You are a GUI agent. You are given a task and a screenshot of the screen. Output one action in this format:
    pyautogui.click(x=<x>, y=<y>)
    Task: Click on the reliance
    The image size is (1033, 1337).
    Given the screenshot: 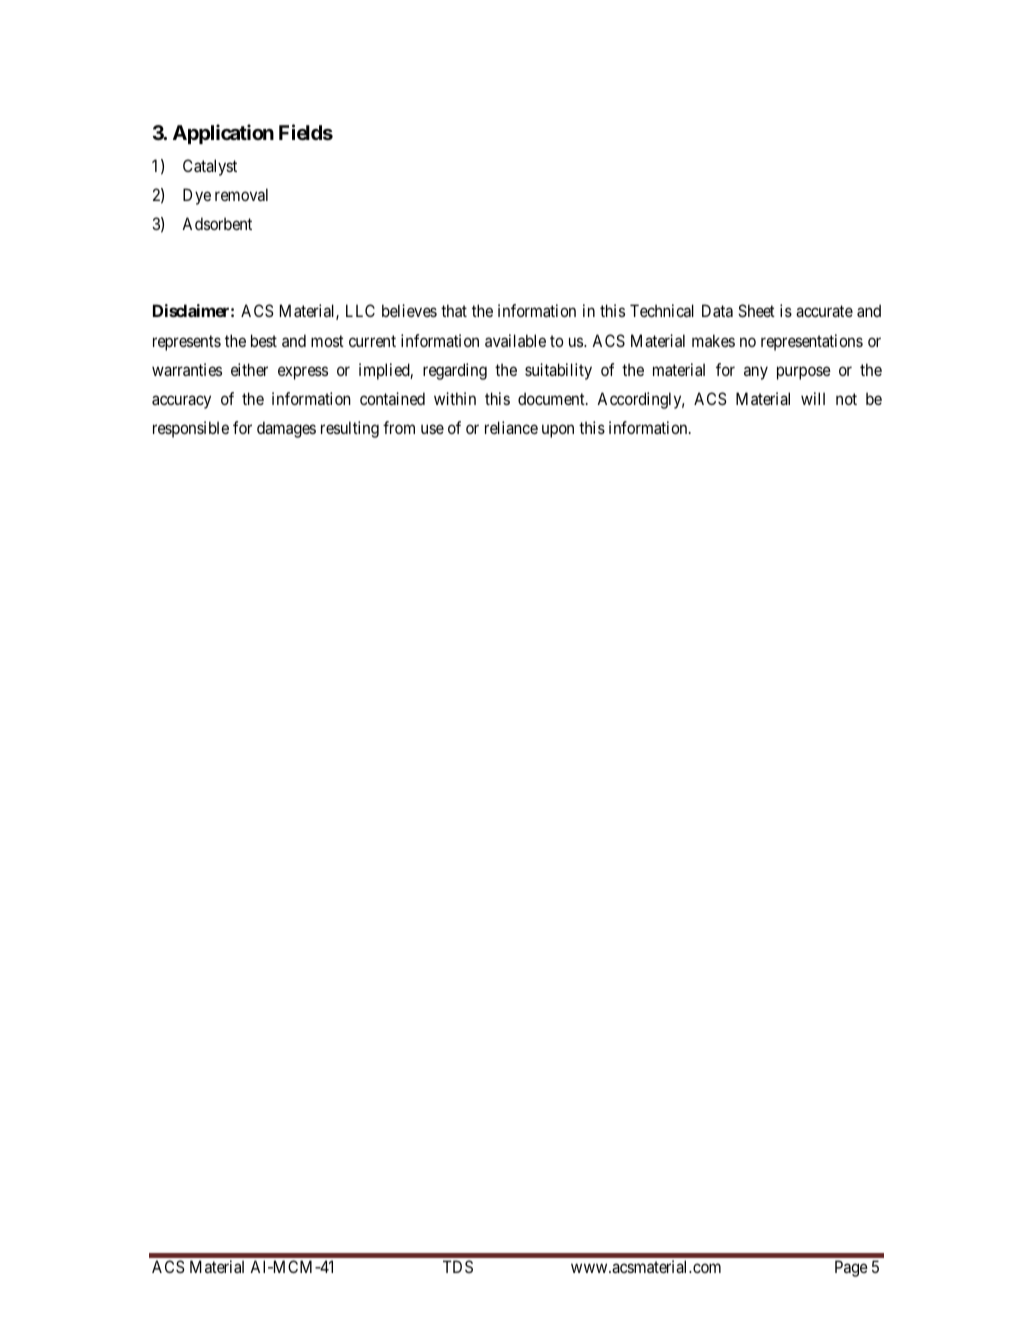 What is the action you would take?
    pyautogui.click(x=511, y=427)
